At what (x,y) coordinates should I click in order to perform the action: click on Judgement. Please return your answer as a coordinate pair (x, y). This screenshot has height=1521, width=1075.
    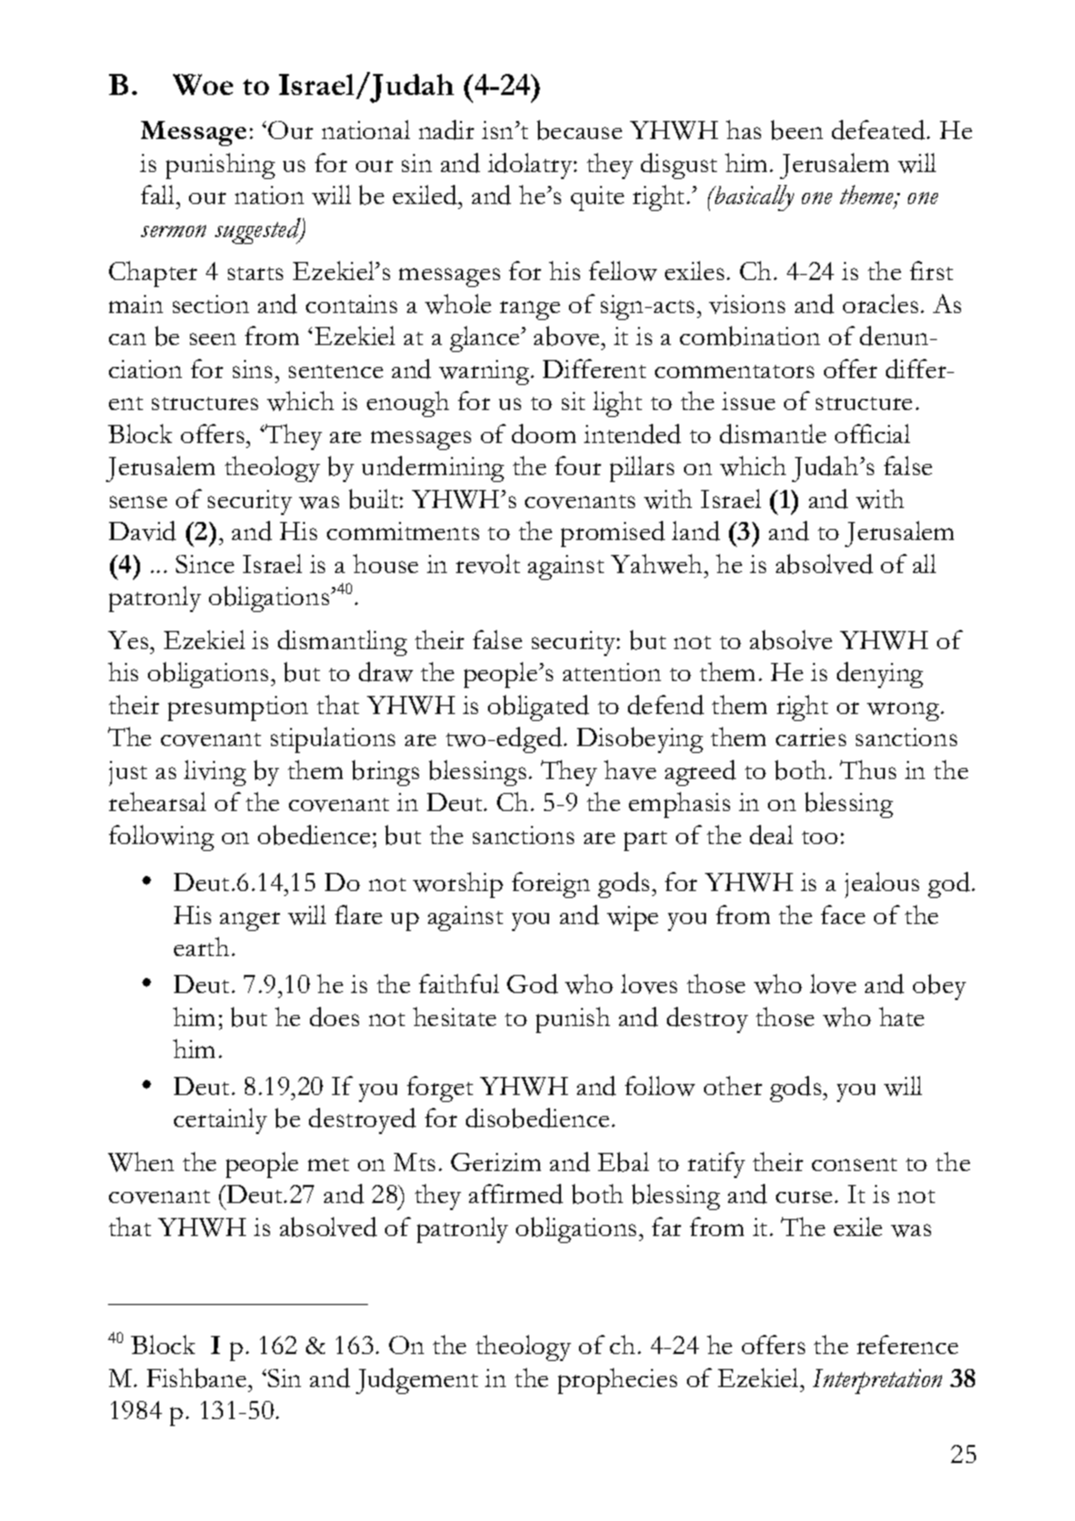
    Looking at the image, I should click on (417, 1381).
